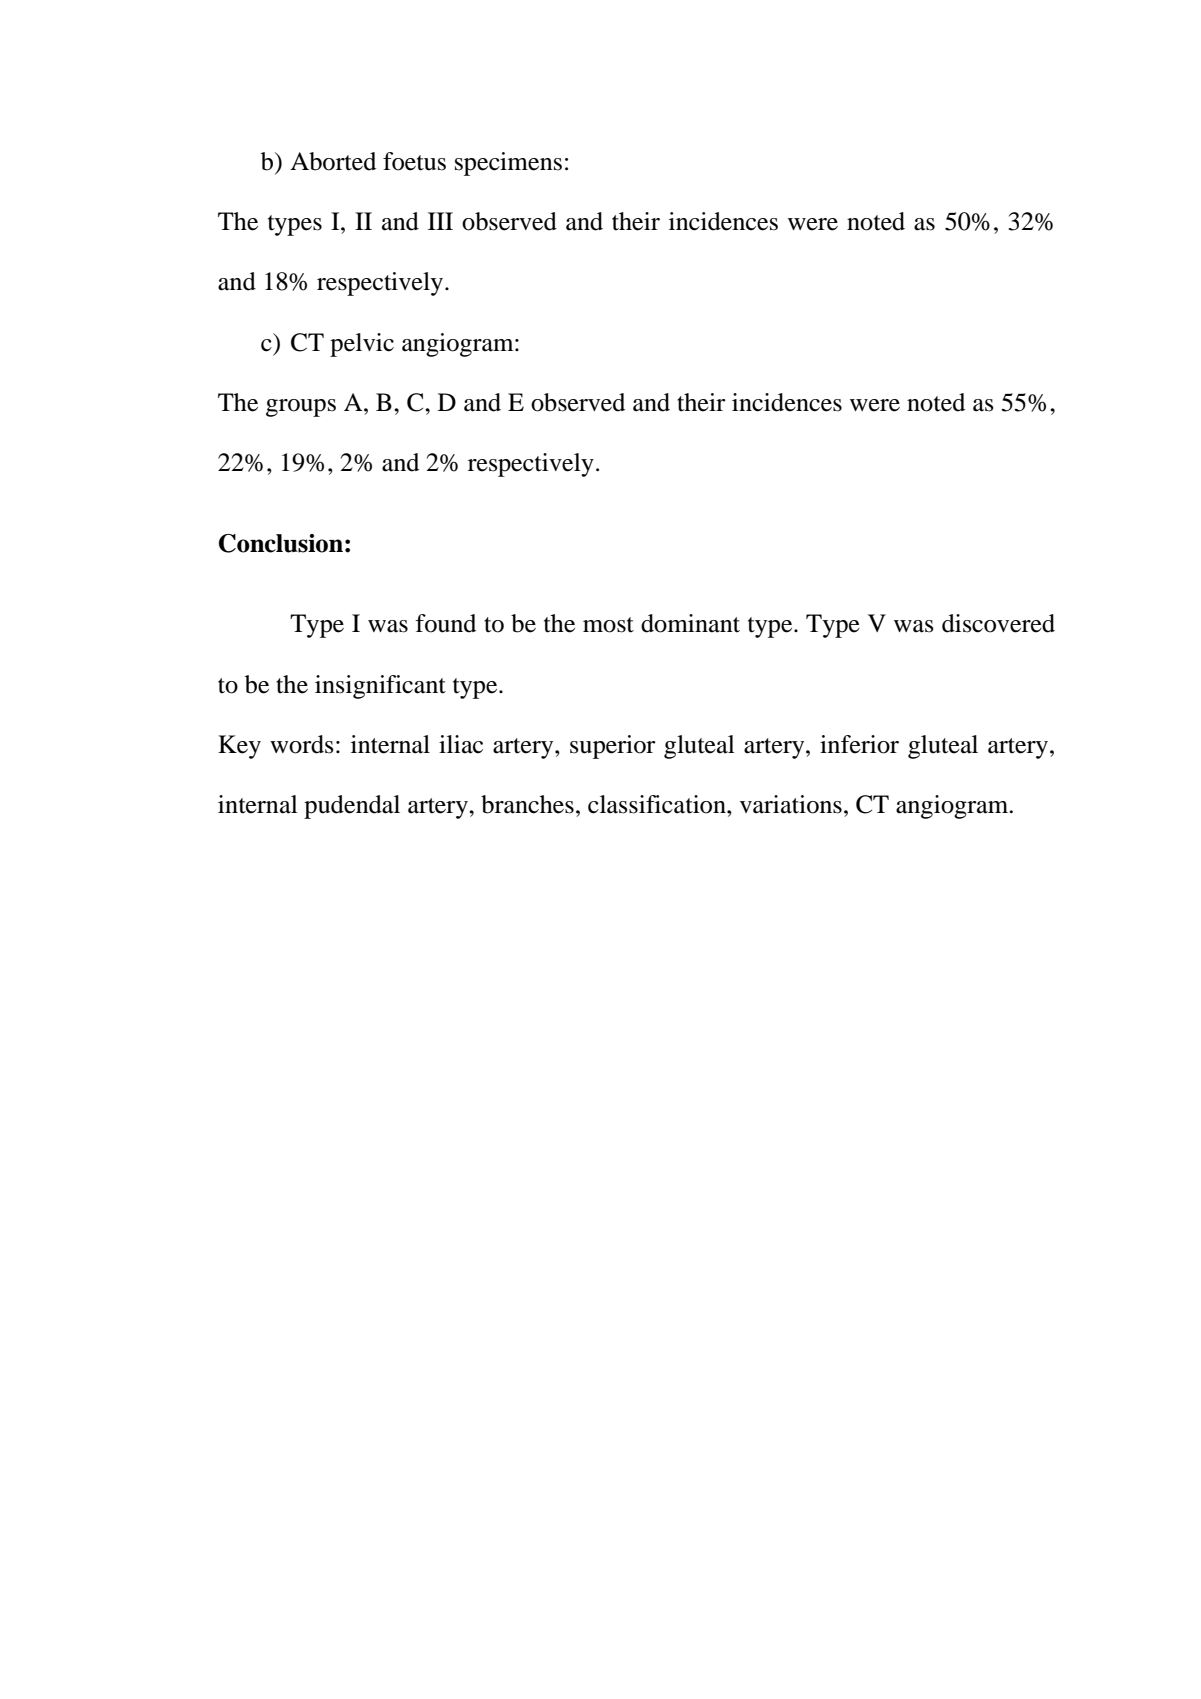 The height and width of the screenshot is (1699, 1201). I want to click on classification, so click(658, 804).
